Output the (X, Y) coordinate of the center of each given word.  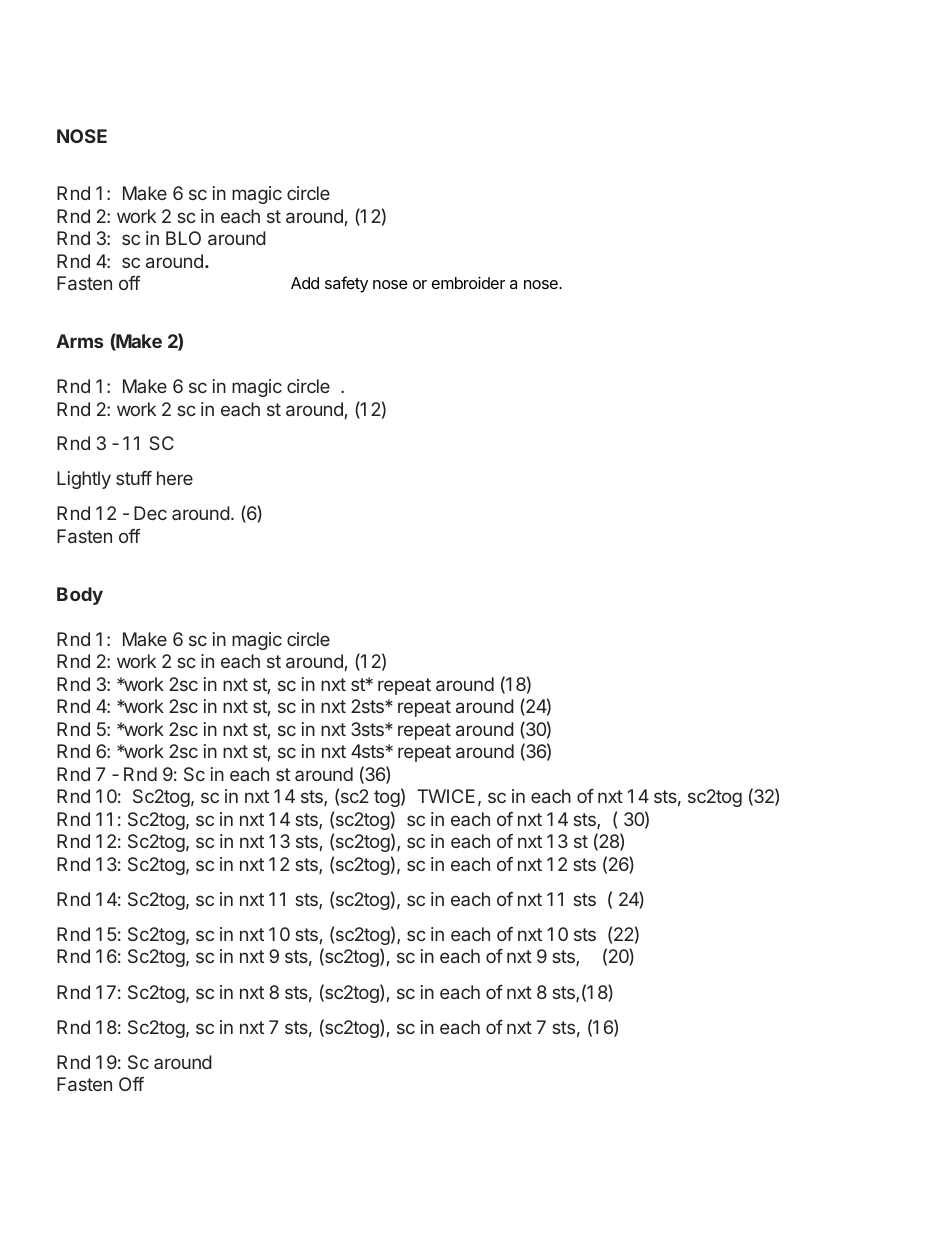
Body (80, 596)
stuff (134, 478)
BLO (183, 238)
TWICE (446, 796)
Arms (79, 341)
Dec (150, 513)
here (175, 478)
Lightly (84, 480)
